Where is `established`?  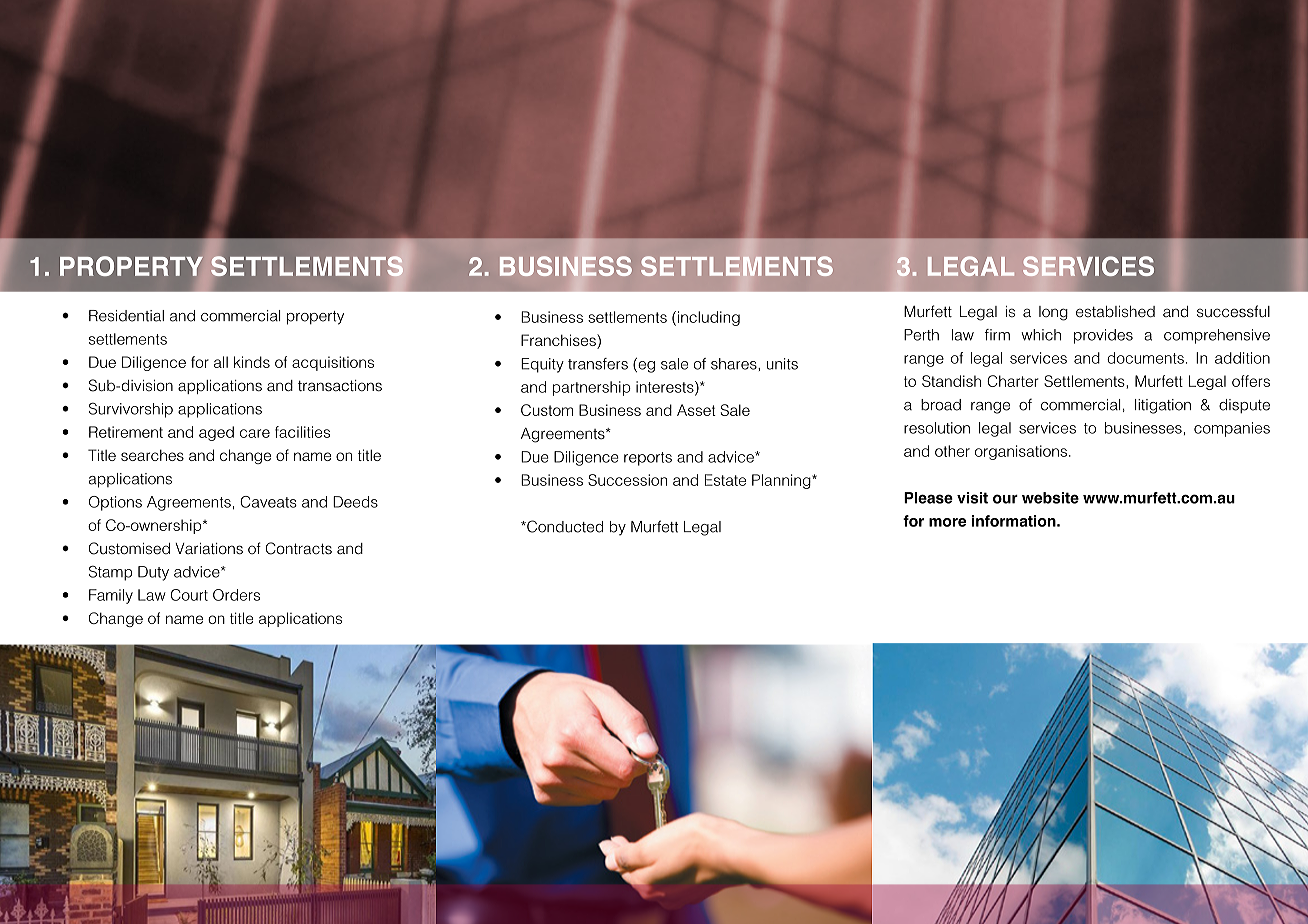 established is located at coordinates (1115, 312).
